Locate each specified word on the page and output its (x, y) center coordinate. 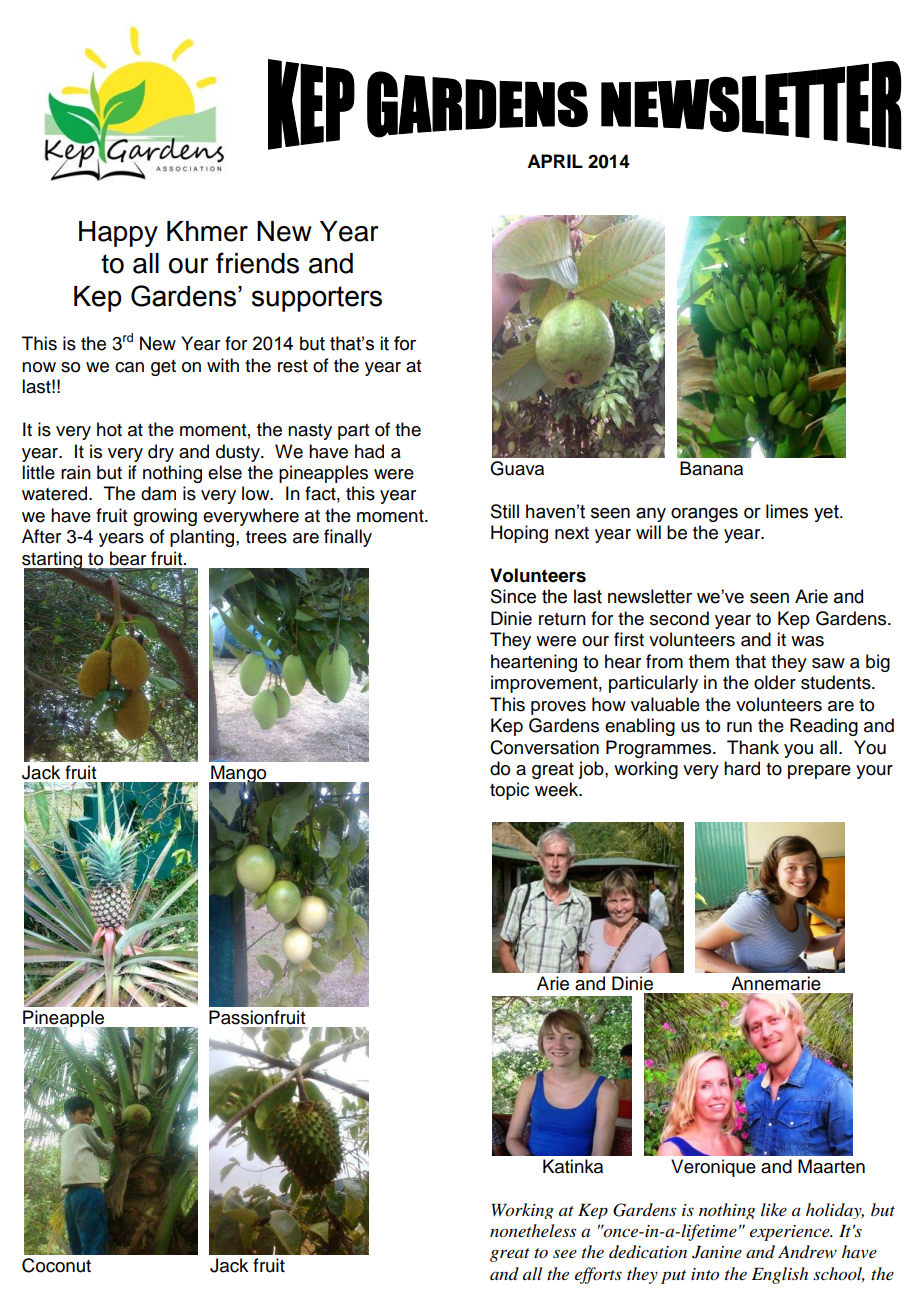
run (739, 727)
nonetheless (533, 1231)
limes (787, 511)
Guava (517, 468)
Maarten (831, 1166)
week (558, 789)
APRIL (555, 161)
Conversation (544, 747)
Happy (118, 234)
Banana (711, 468)
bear (128, 558)
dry (161, 453)
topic (509, 791)
